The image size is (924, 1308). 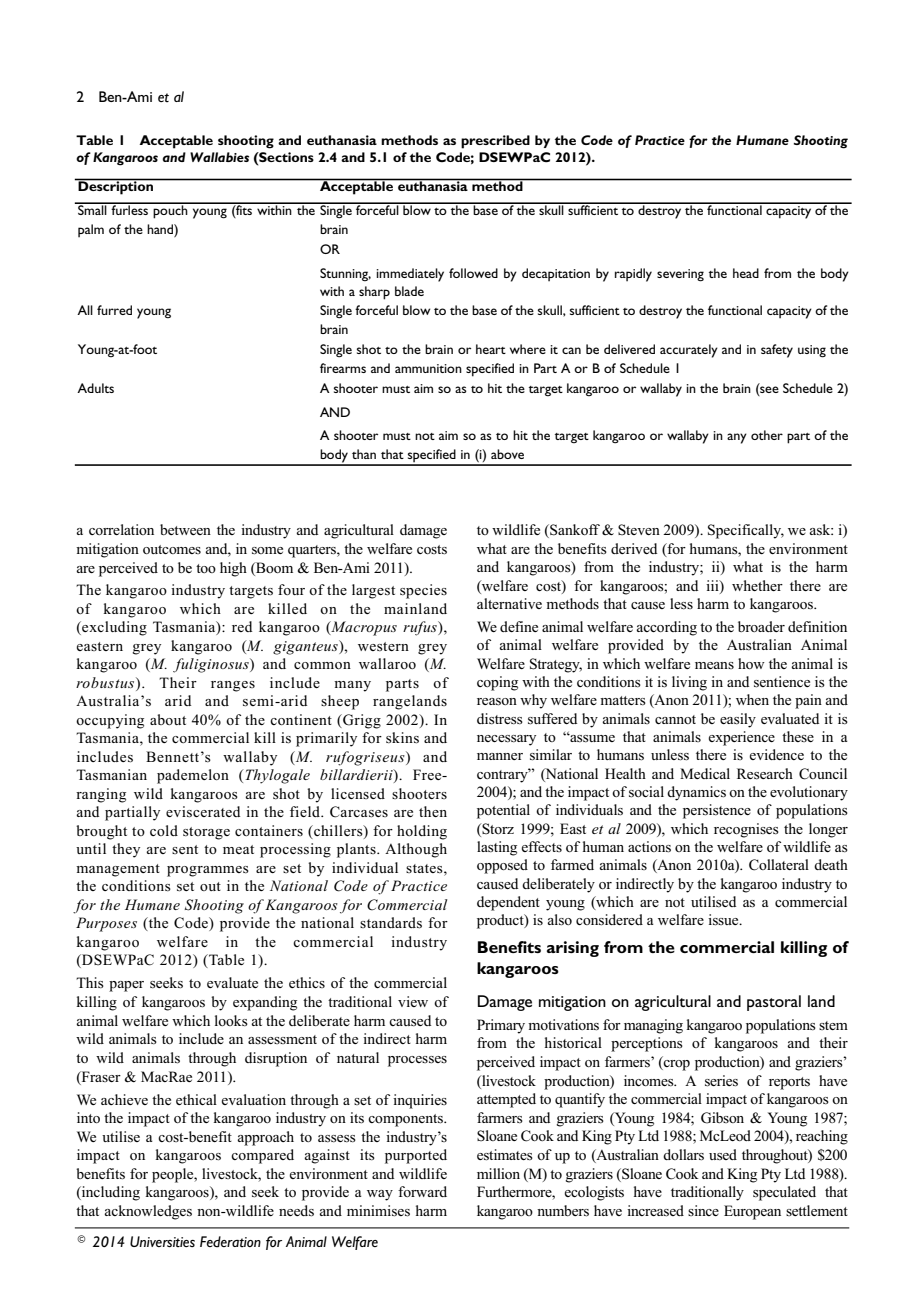 What do you see at coordinates (497, 683) in the screenshot?
I see `coping` at bounding box center [497, 683].
